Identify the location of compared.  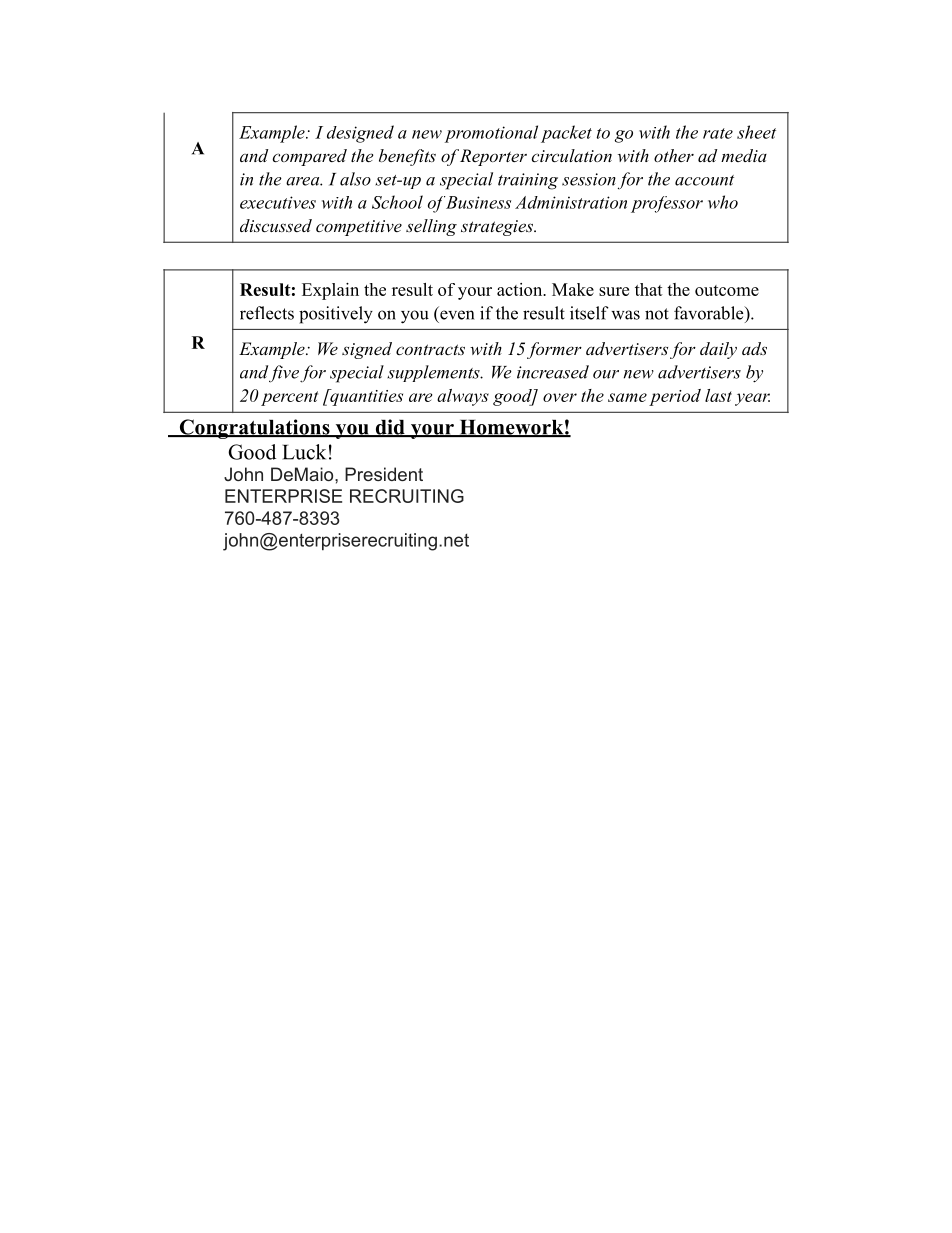
(309, 157).
